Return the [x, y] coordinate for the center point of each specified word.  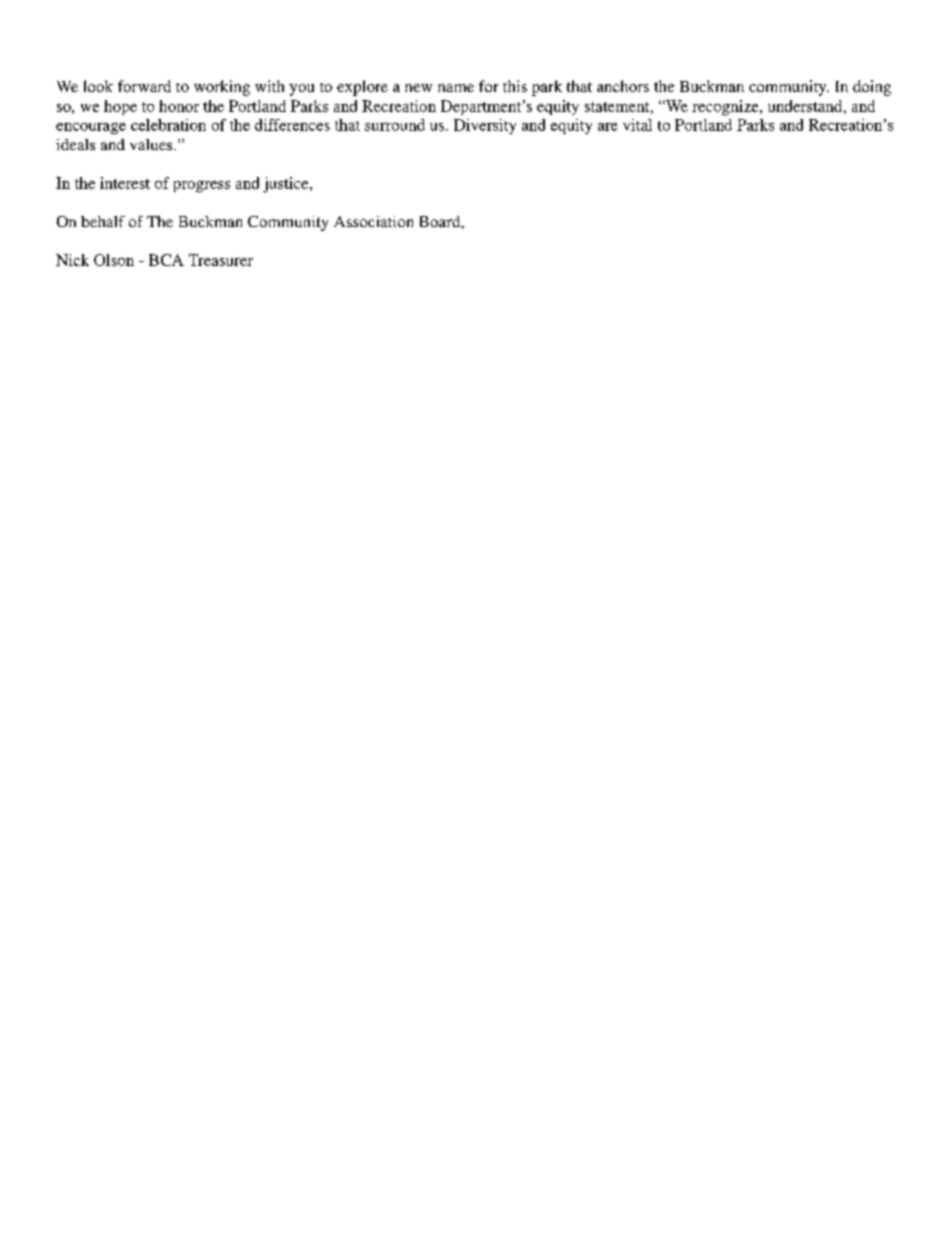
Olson [114, 260]
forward [144, 86]
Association [373, 221]
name [456, 88]
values [152, 144]
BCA [166, 260]
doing [872, 88]
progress [202, 187]
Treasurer [221, 260]
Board [441, 222]
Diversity [485, 126]
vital [637, 125]
